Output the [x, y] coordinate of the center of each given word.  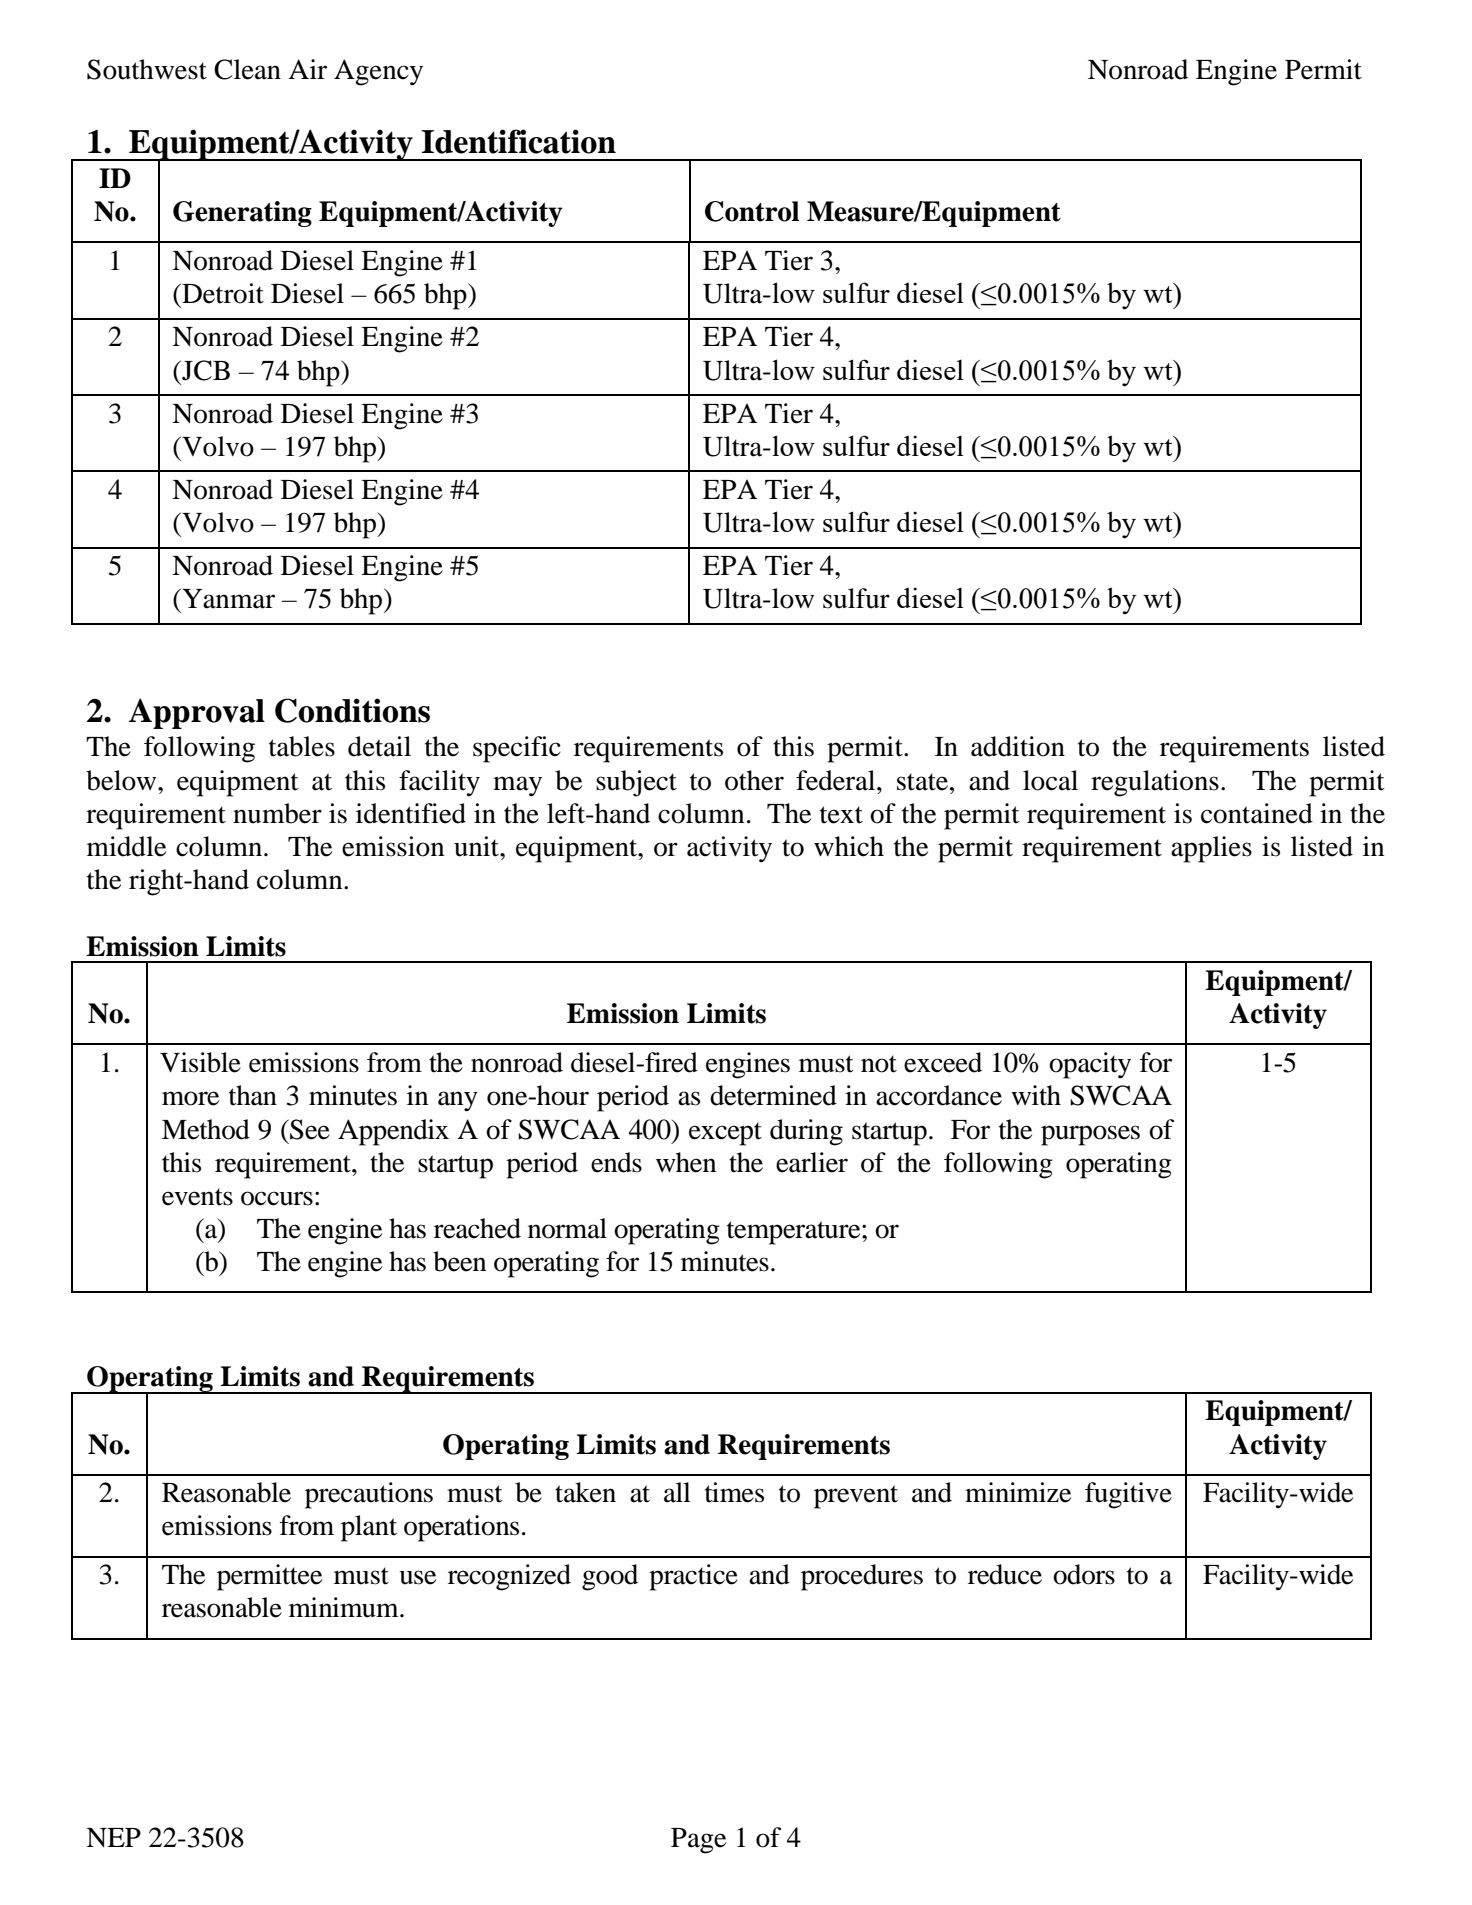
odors [1084, 1574]
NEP [113, 1837]
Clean [247, 69]
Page [698, 1841]
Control [752, 211]
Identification [519, 141]
